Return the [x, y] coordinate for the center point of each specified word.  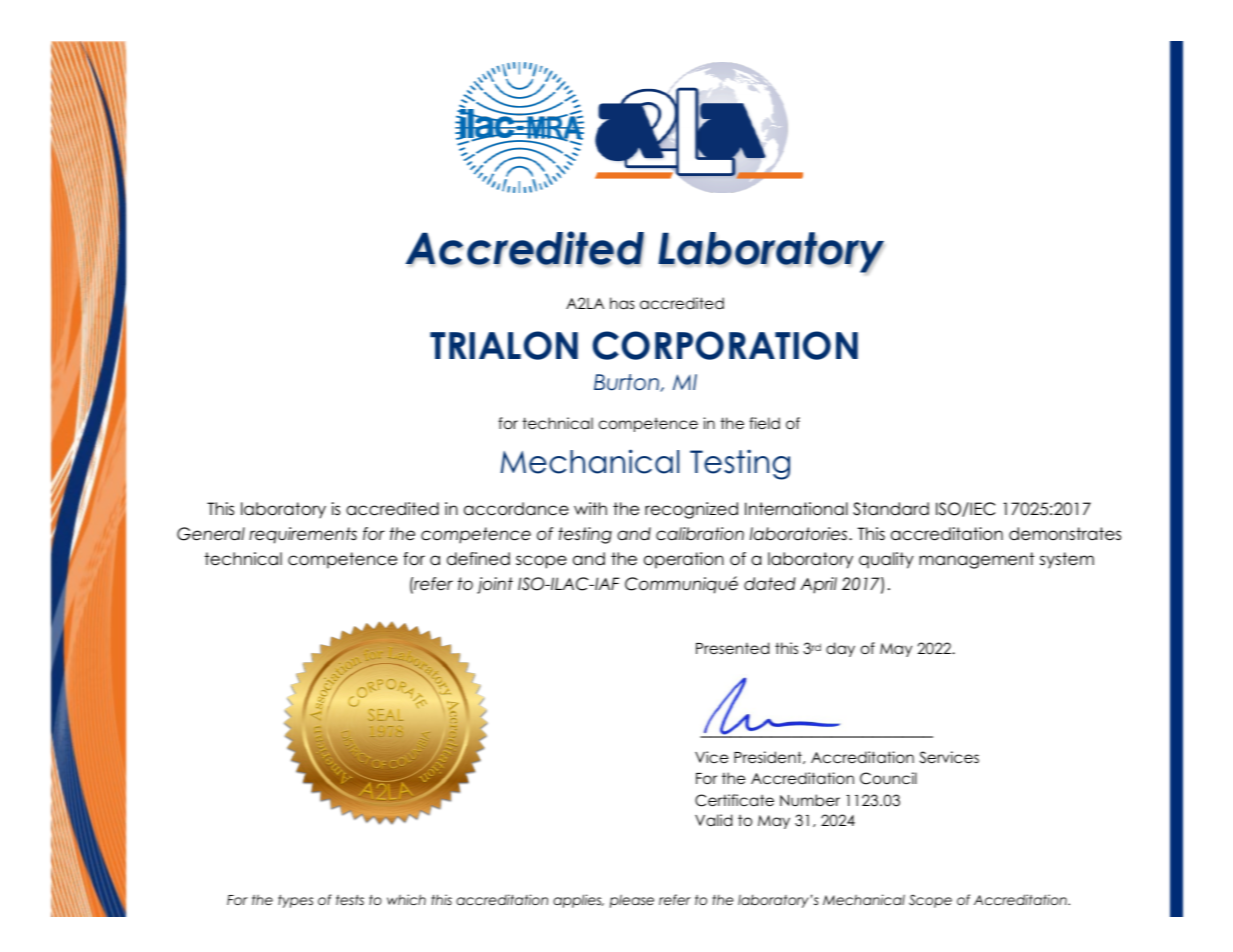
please [632, 901]
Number [810, 800]
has [622, 303]
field [764, 423]
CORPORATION [725, 345]
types [295, 901]
